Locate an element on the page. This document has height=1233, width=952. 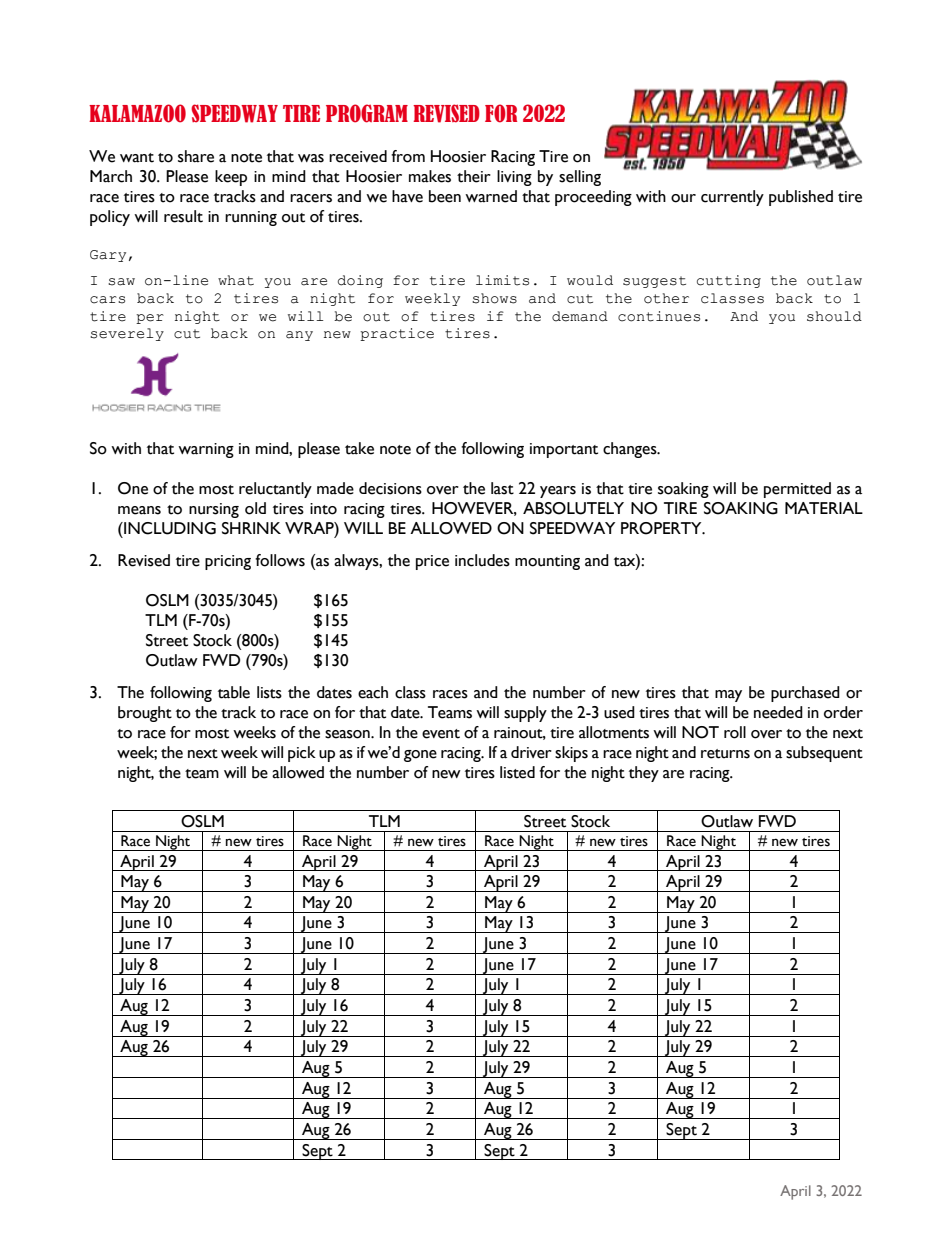
includes is located at coordinates (482, 560).
